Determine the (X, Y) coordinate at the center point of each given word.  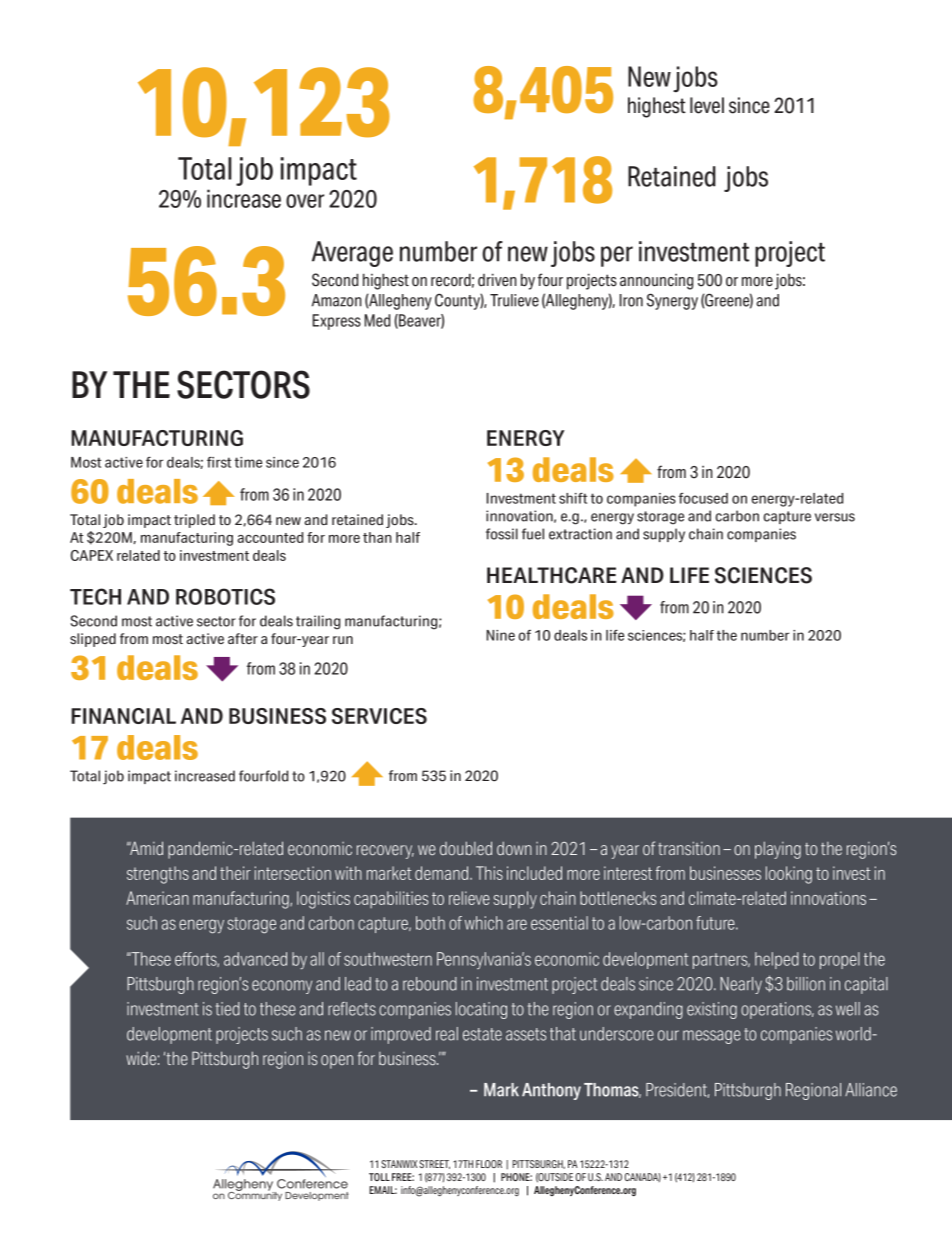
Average (352, 254)
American (157, 898)
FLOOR (489, 1164)
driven (497, 280)
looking (789, 875)
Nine (500, 635)
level (707, 105)
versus (835, 517)
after (243, 638)
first (219, 462)
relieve (469, 898)
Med (377, 320)
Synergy (672, 301)
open (337, 1062)
